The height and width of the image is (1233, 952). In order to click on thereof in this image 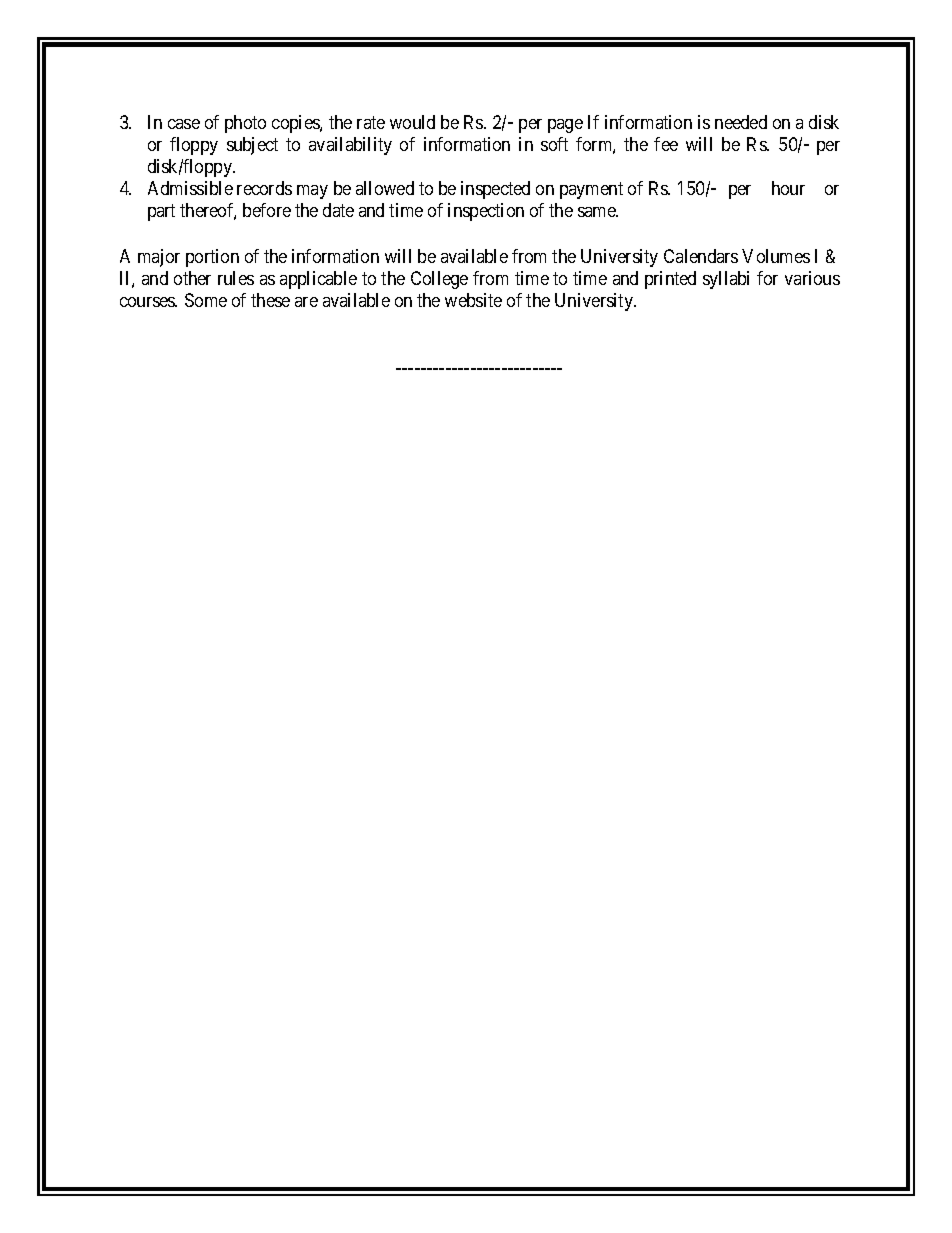, I will do `click(208, 211)`.
